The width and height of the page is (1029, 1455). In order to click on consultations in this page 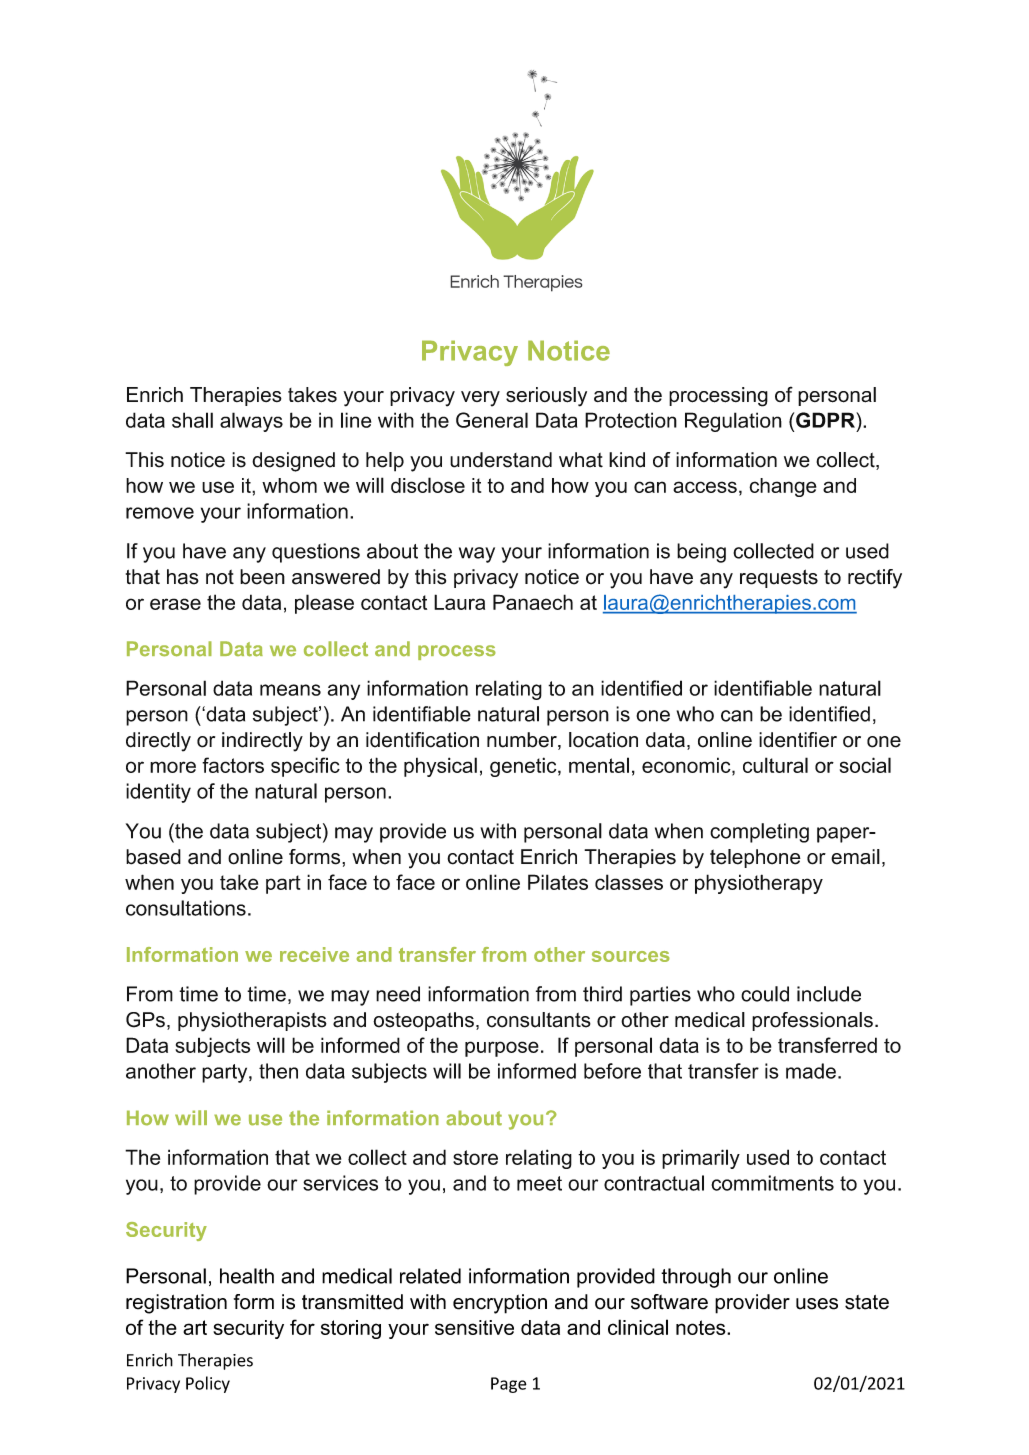, I will do `click(186, 908)`.
